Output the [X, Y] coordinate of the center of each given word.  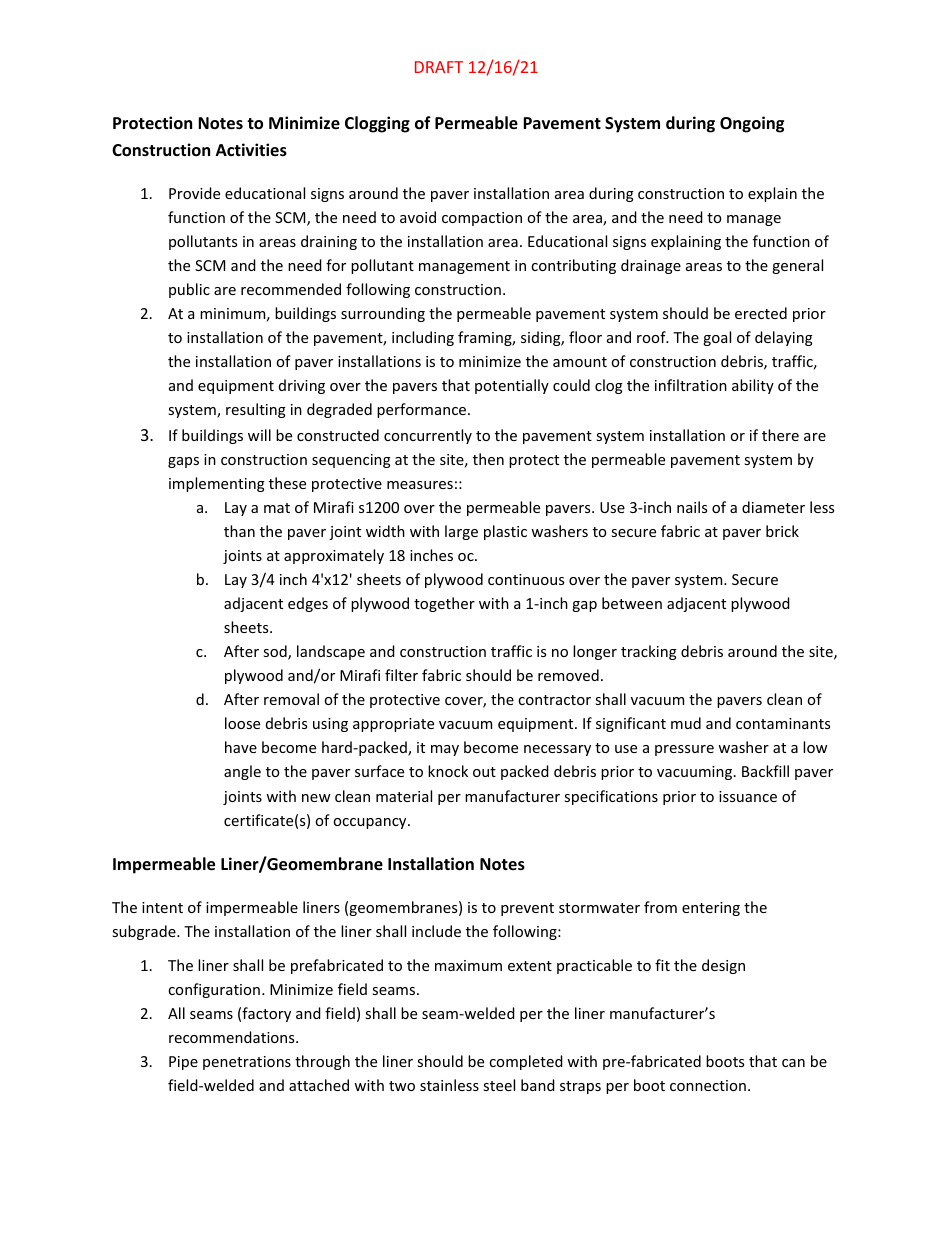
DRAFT [439, 67]
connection [708, 1085]
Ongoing [752, 124]
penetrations [247, 1063]
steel [499, 1085]
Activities [251, 150]
